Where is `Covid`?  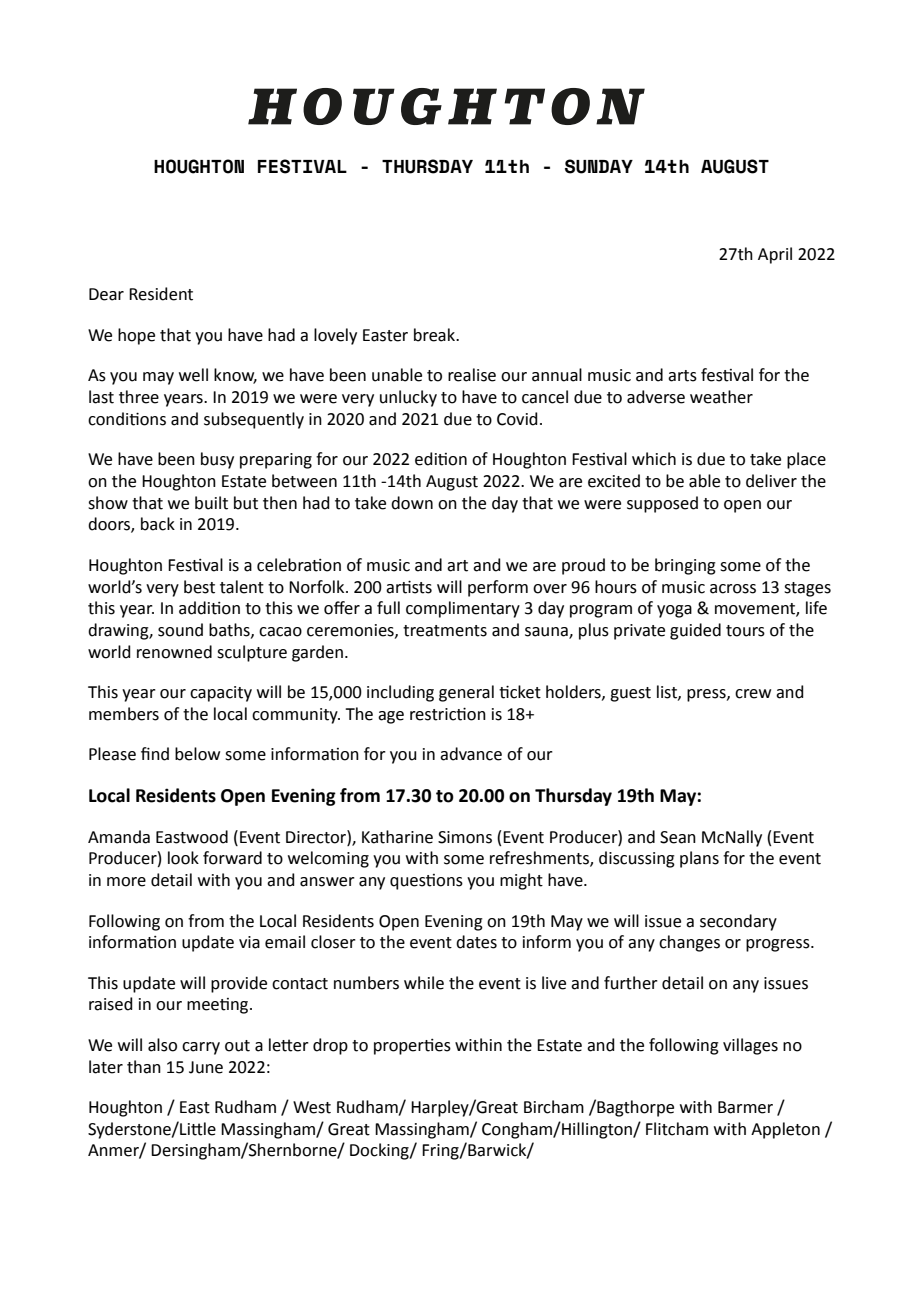 Covid is located at coordinates (517, 419).
